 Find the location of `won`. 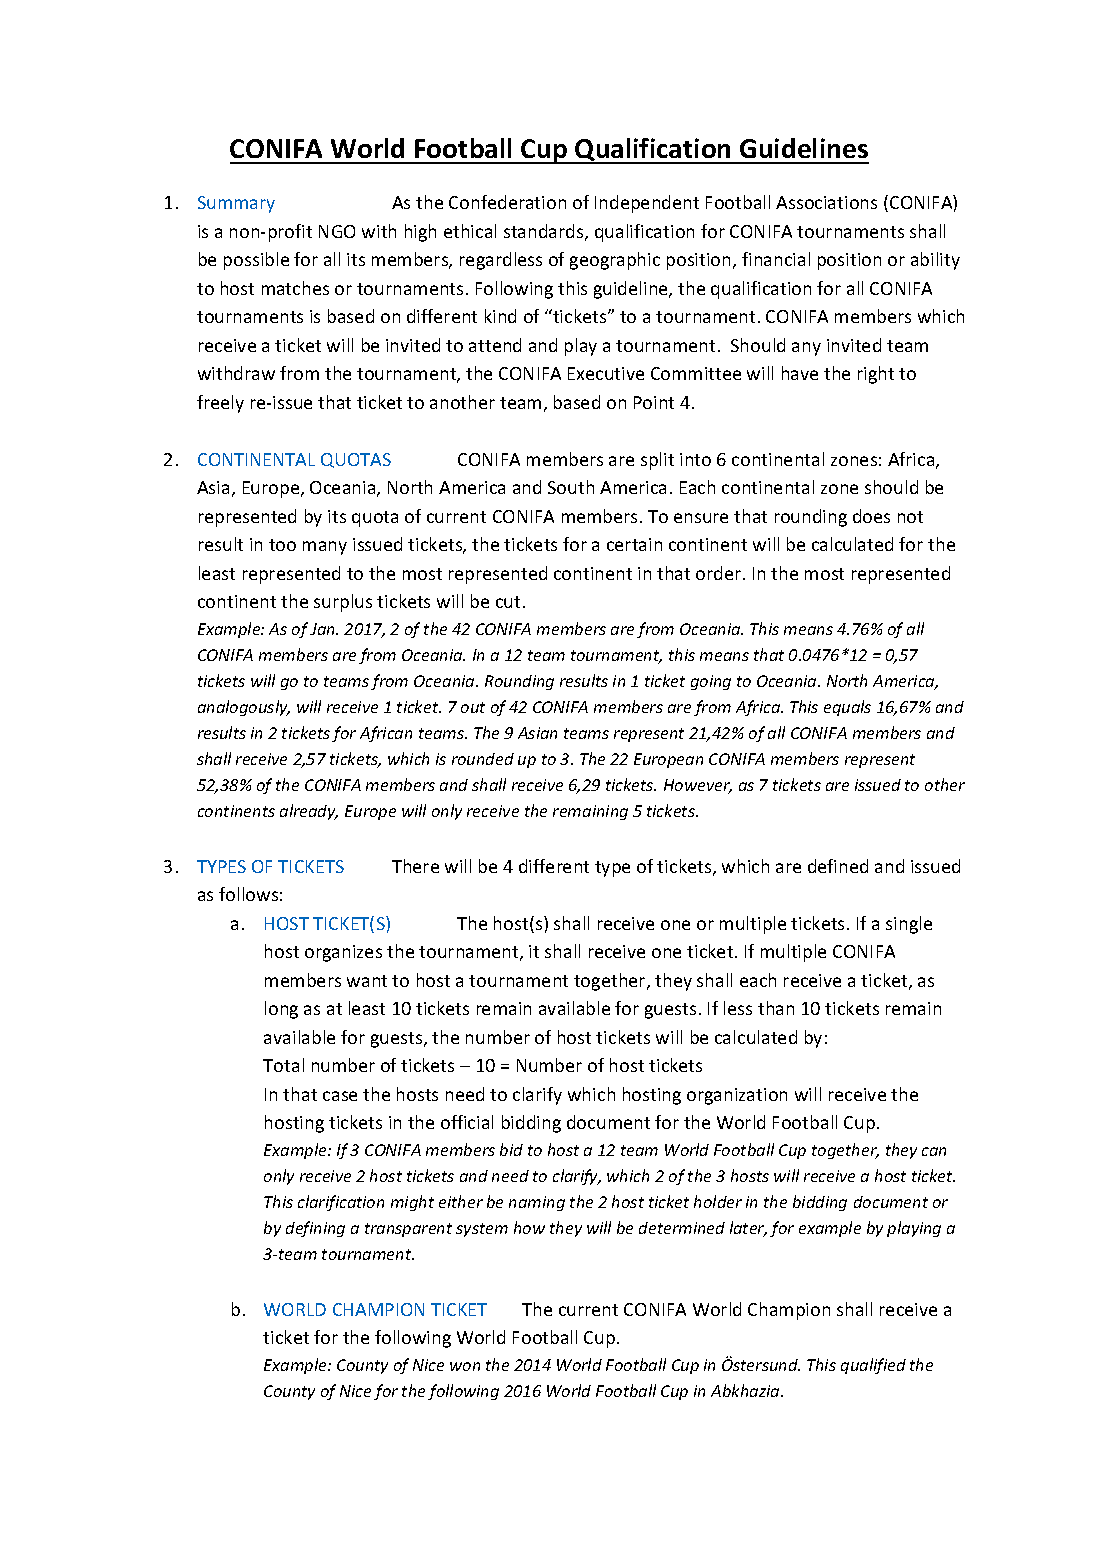

won is located at coordinates (465, 1366).
